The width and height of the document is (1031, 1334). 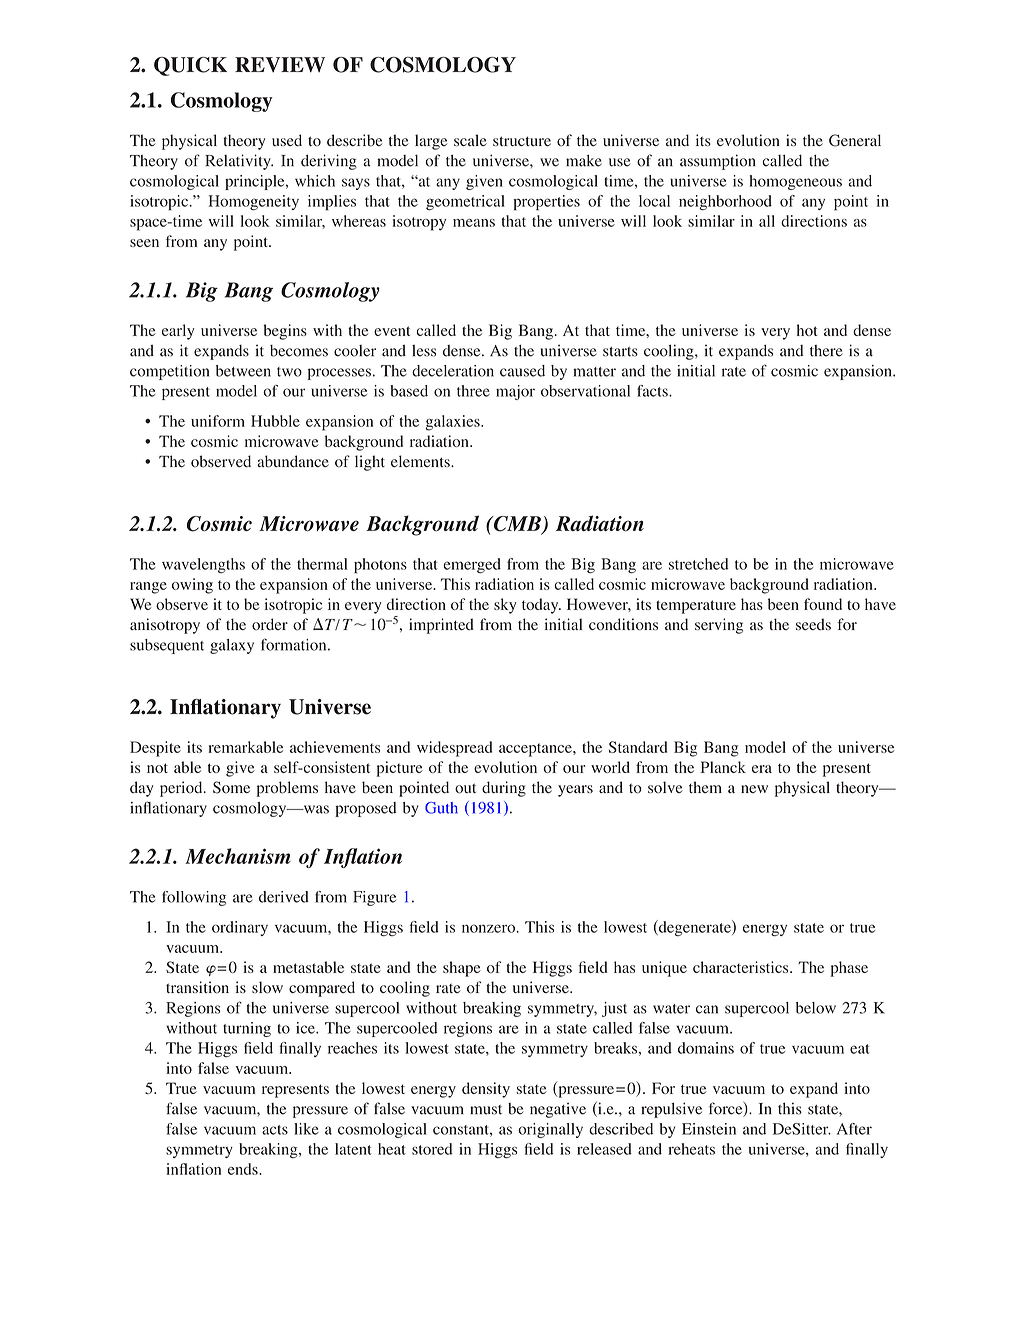 I want to click on ends, so click(x=244, y=1169).
